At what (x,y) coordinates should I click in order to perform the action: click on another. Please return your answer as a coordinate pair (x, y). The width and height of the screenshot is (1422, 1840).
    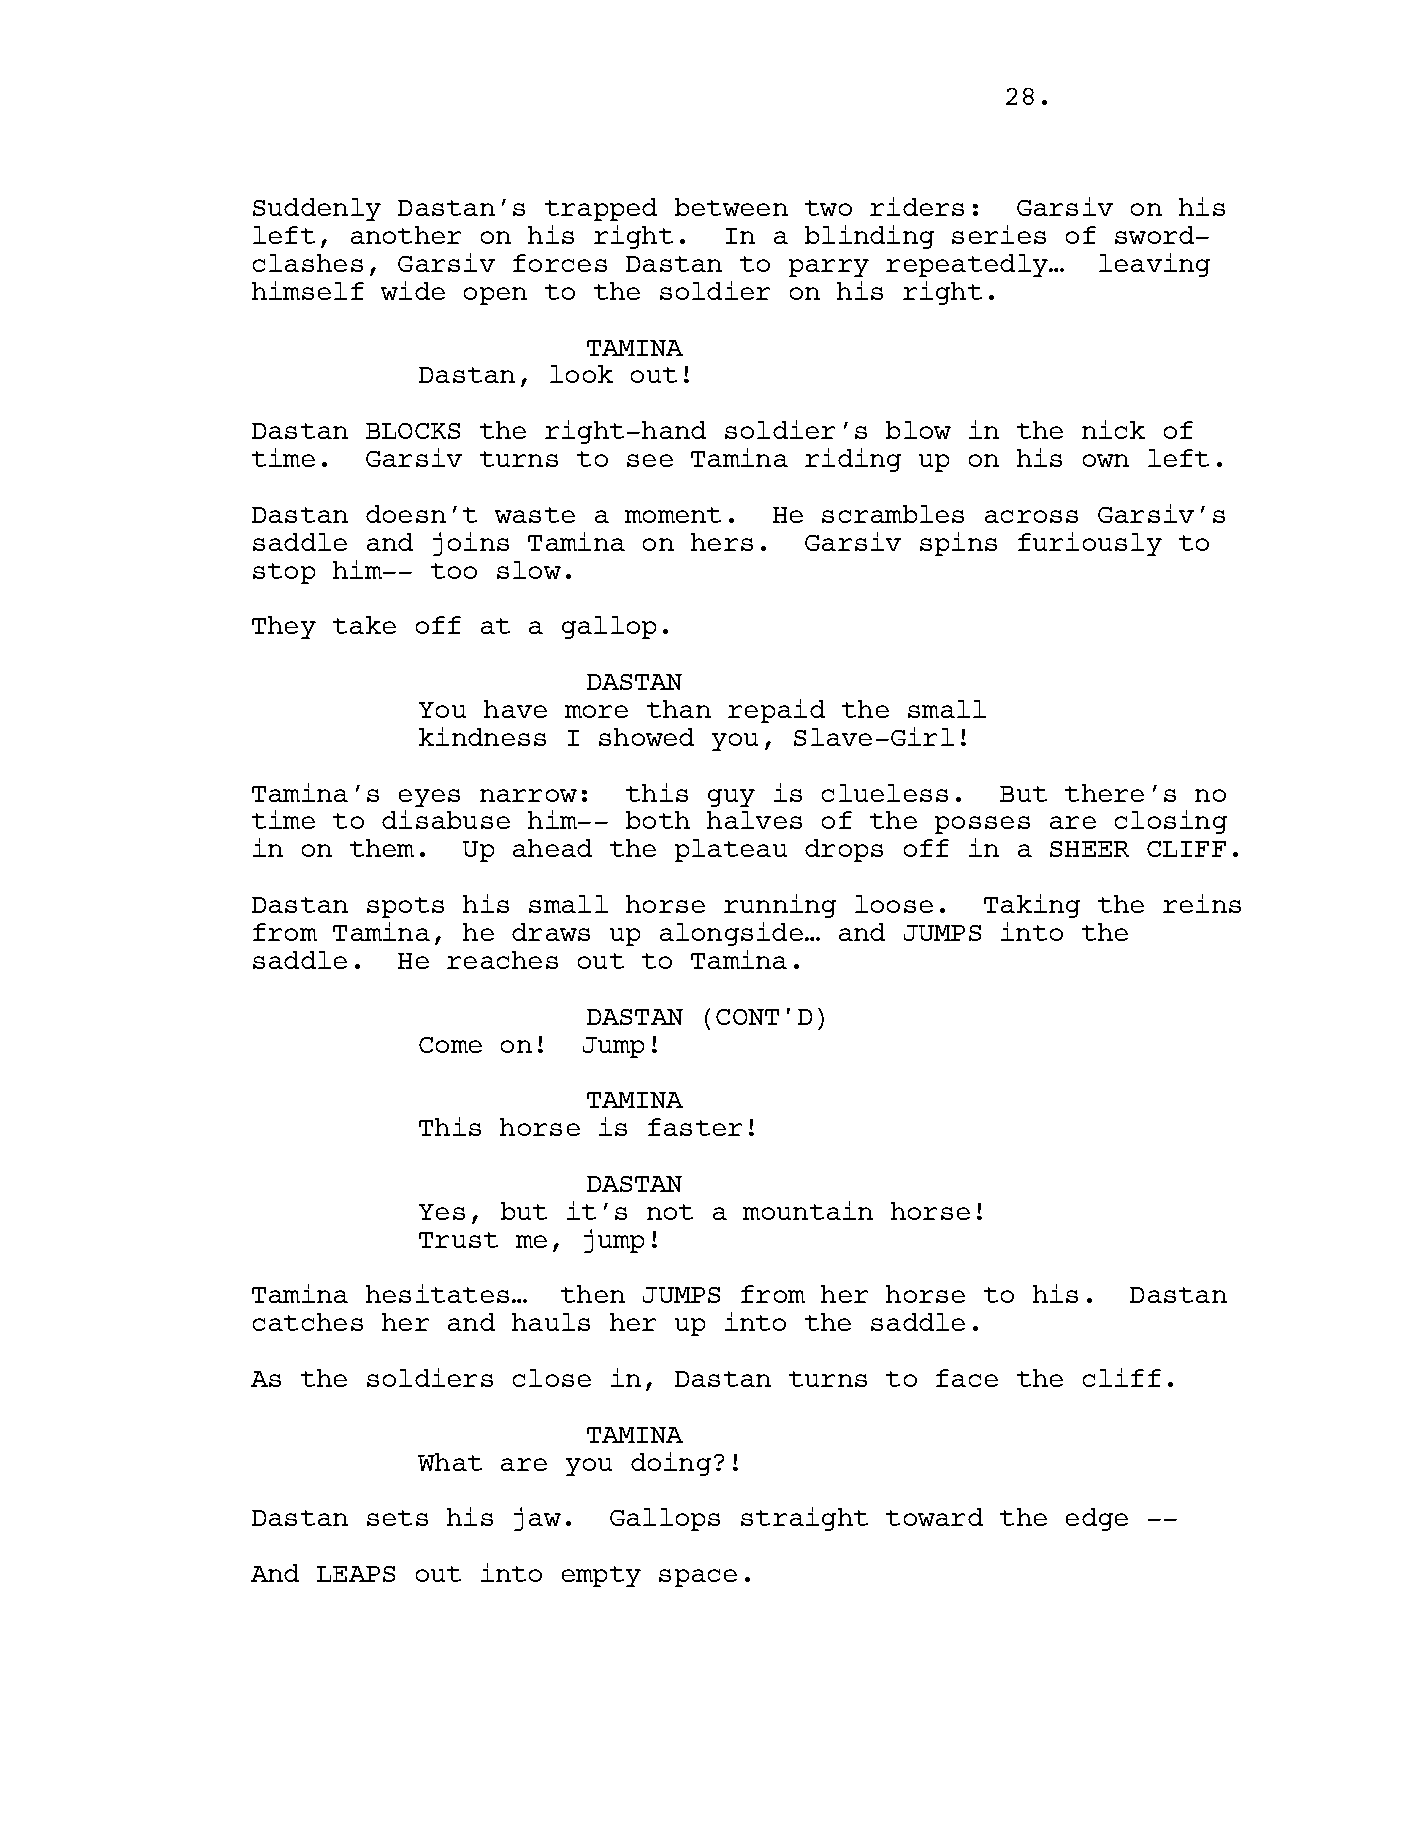
    Looking at the image, I should click on (406, 235).
